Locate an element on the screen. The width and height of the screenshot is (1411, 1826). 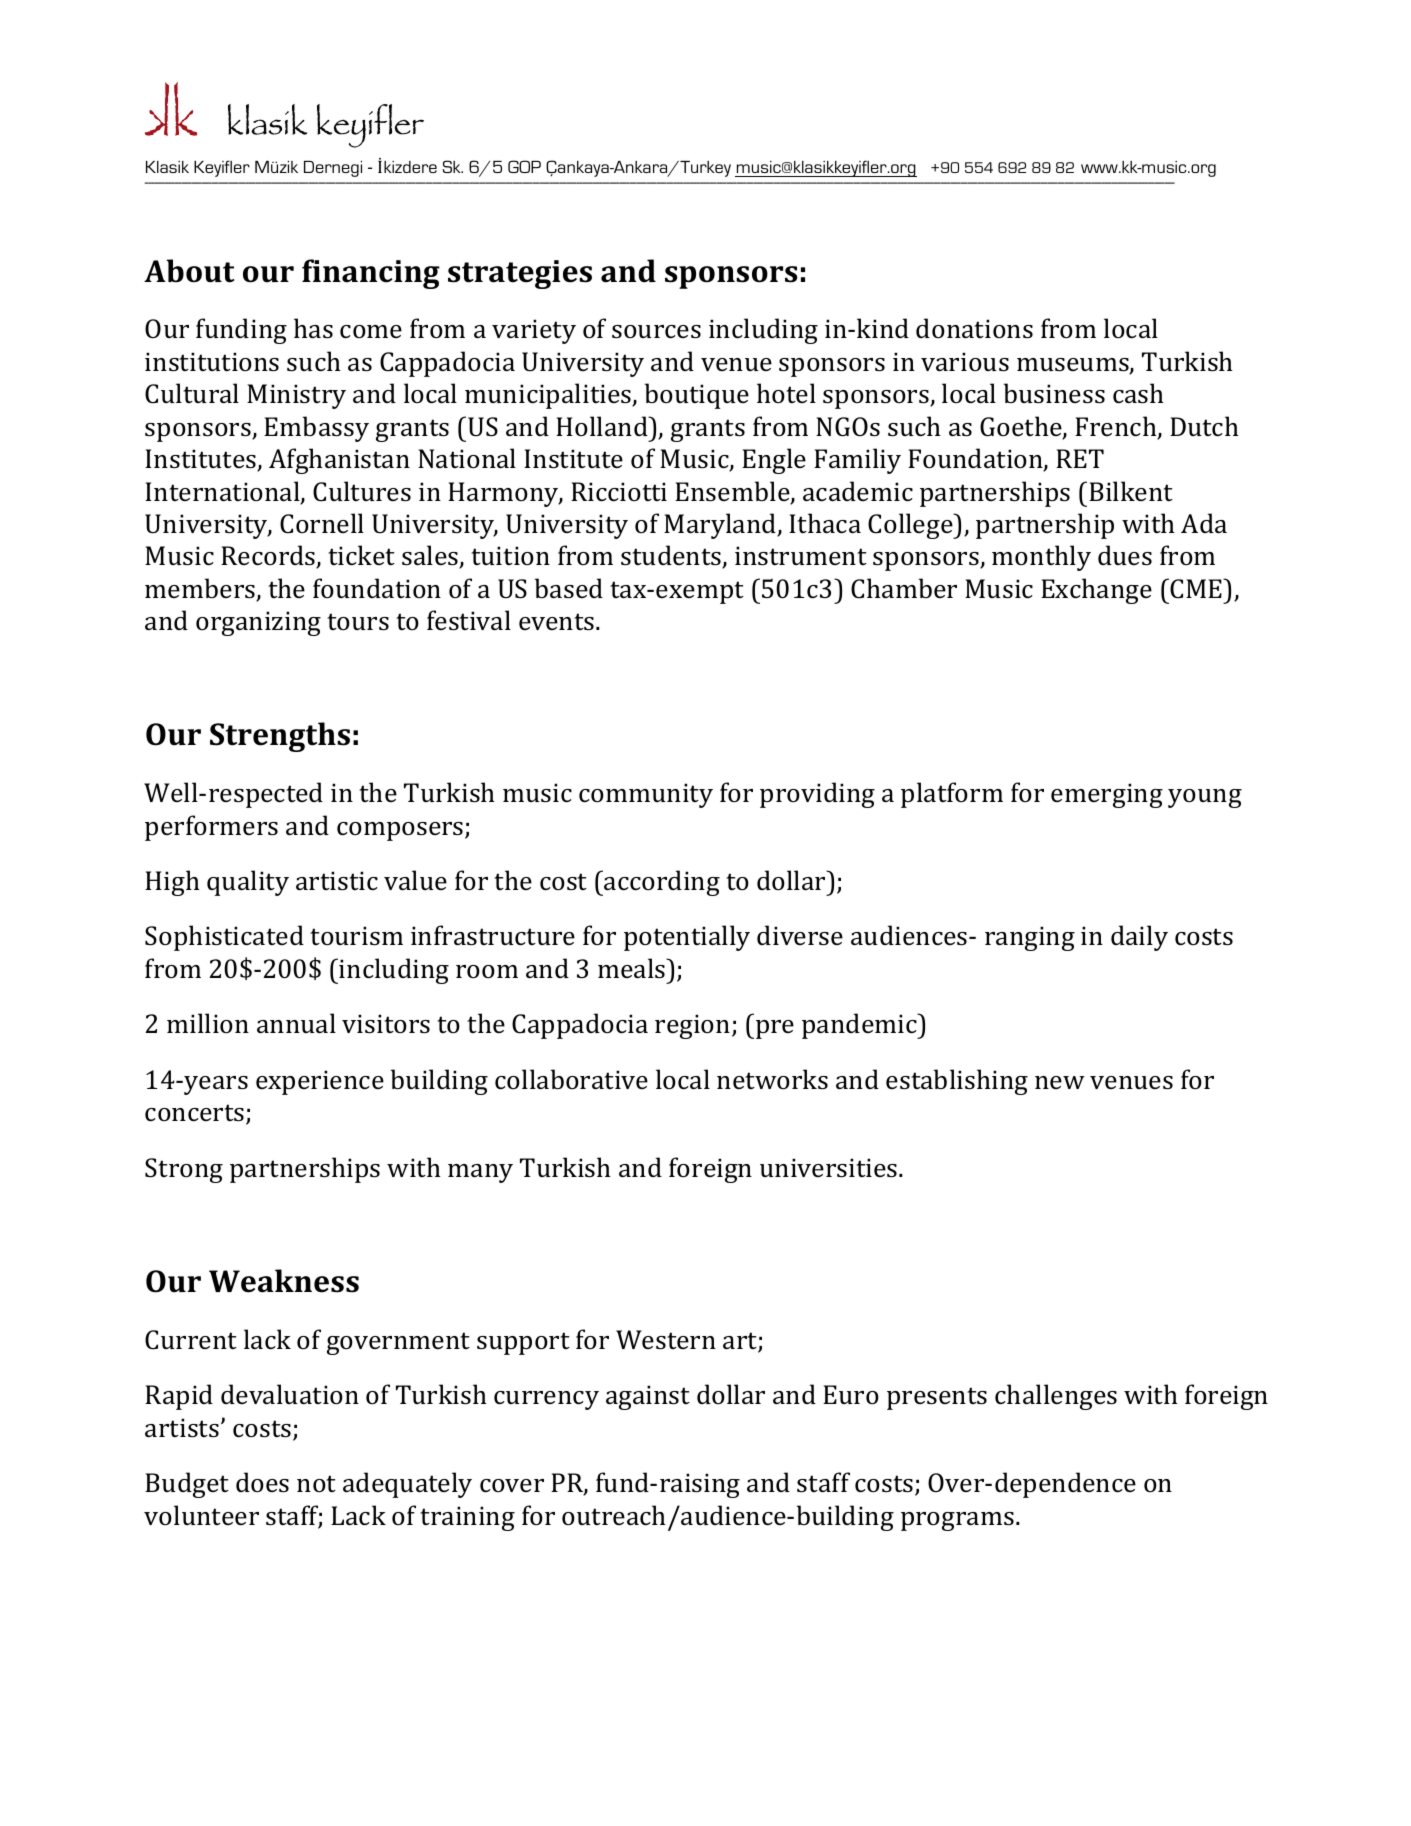
emerging is located at coordinates (1107, 795).
